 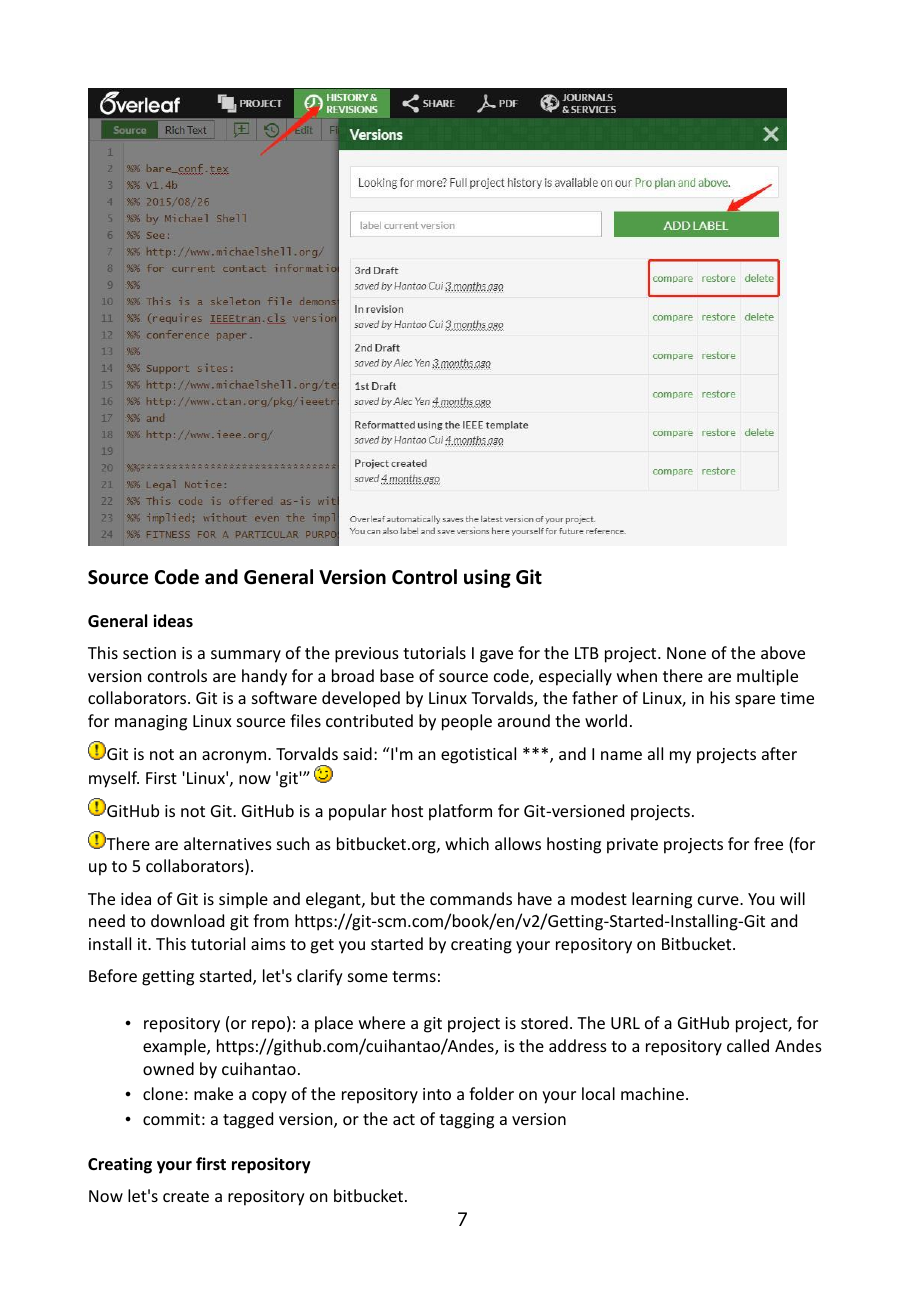 I want to click on None, so click(x=686, y=653).
